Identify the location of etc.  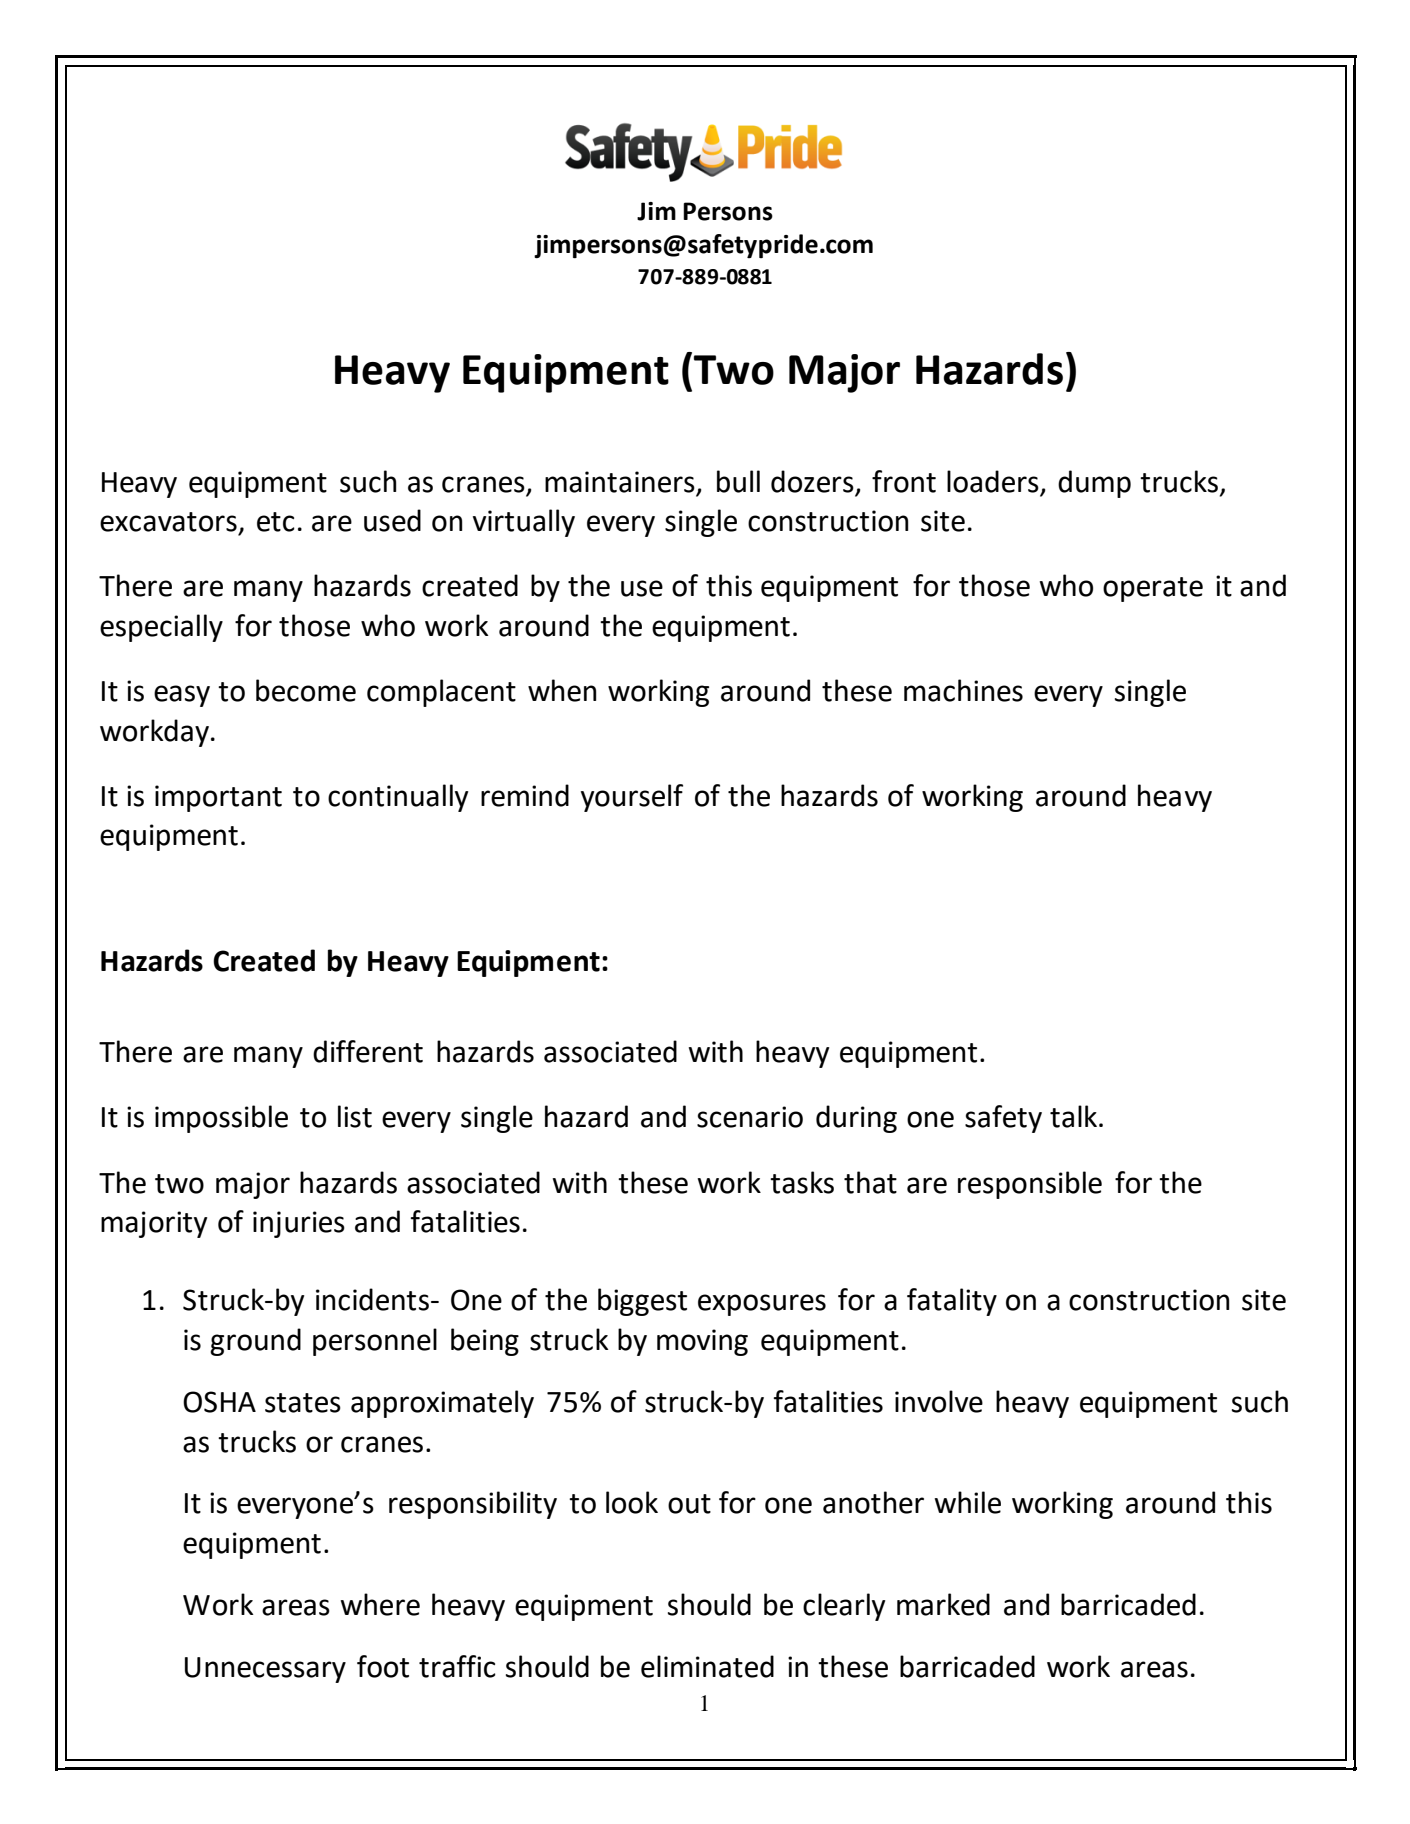
(276, 522).
